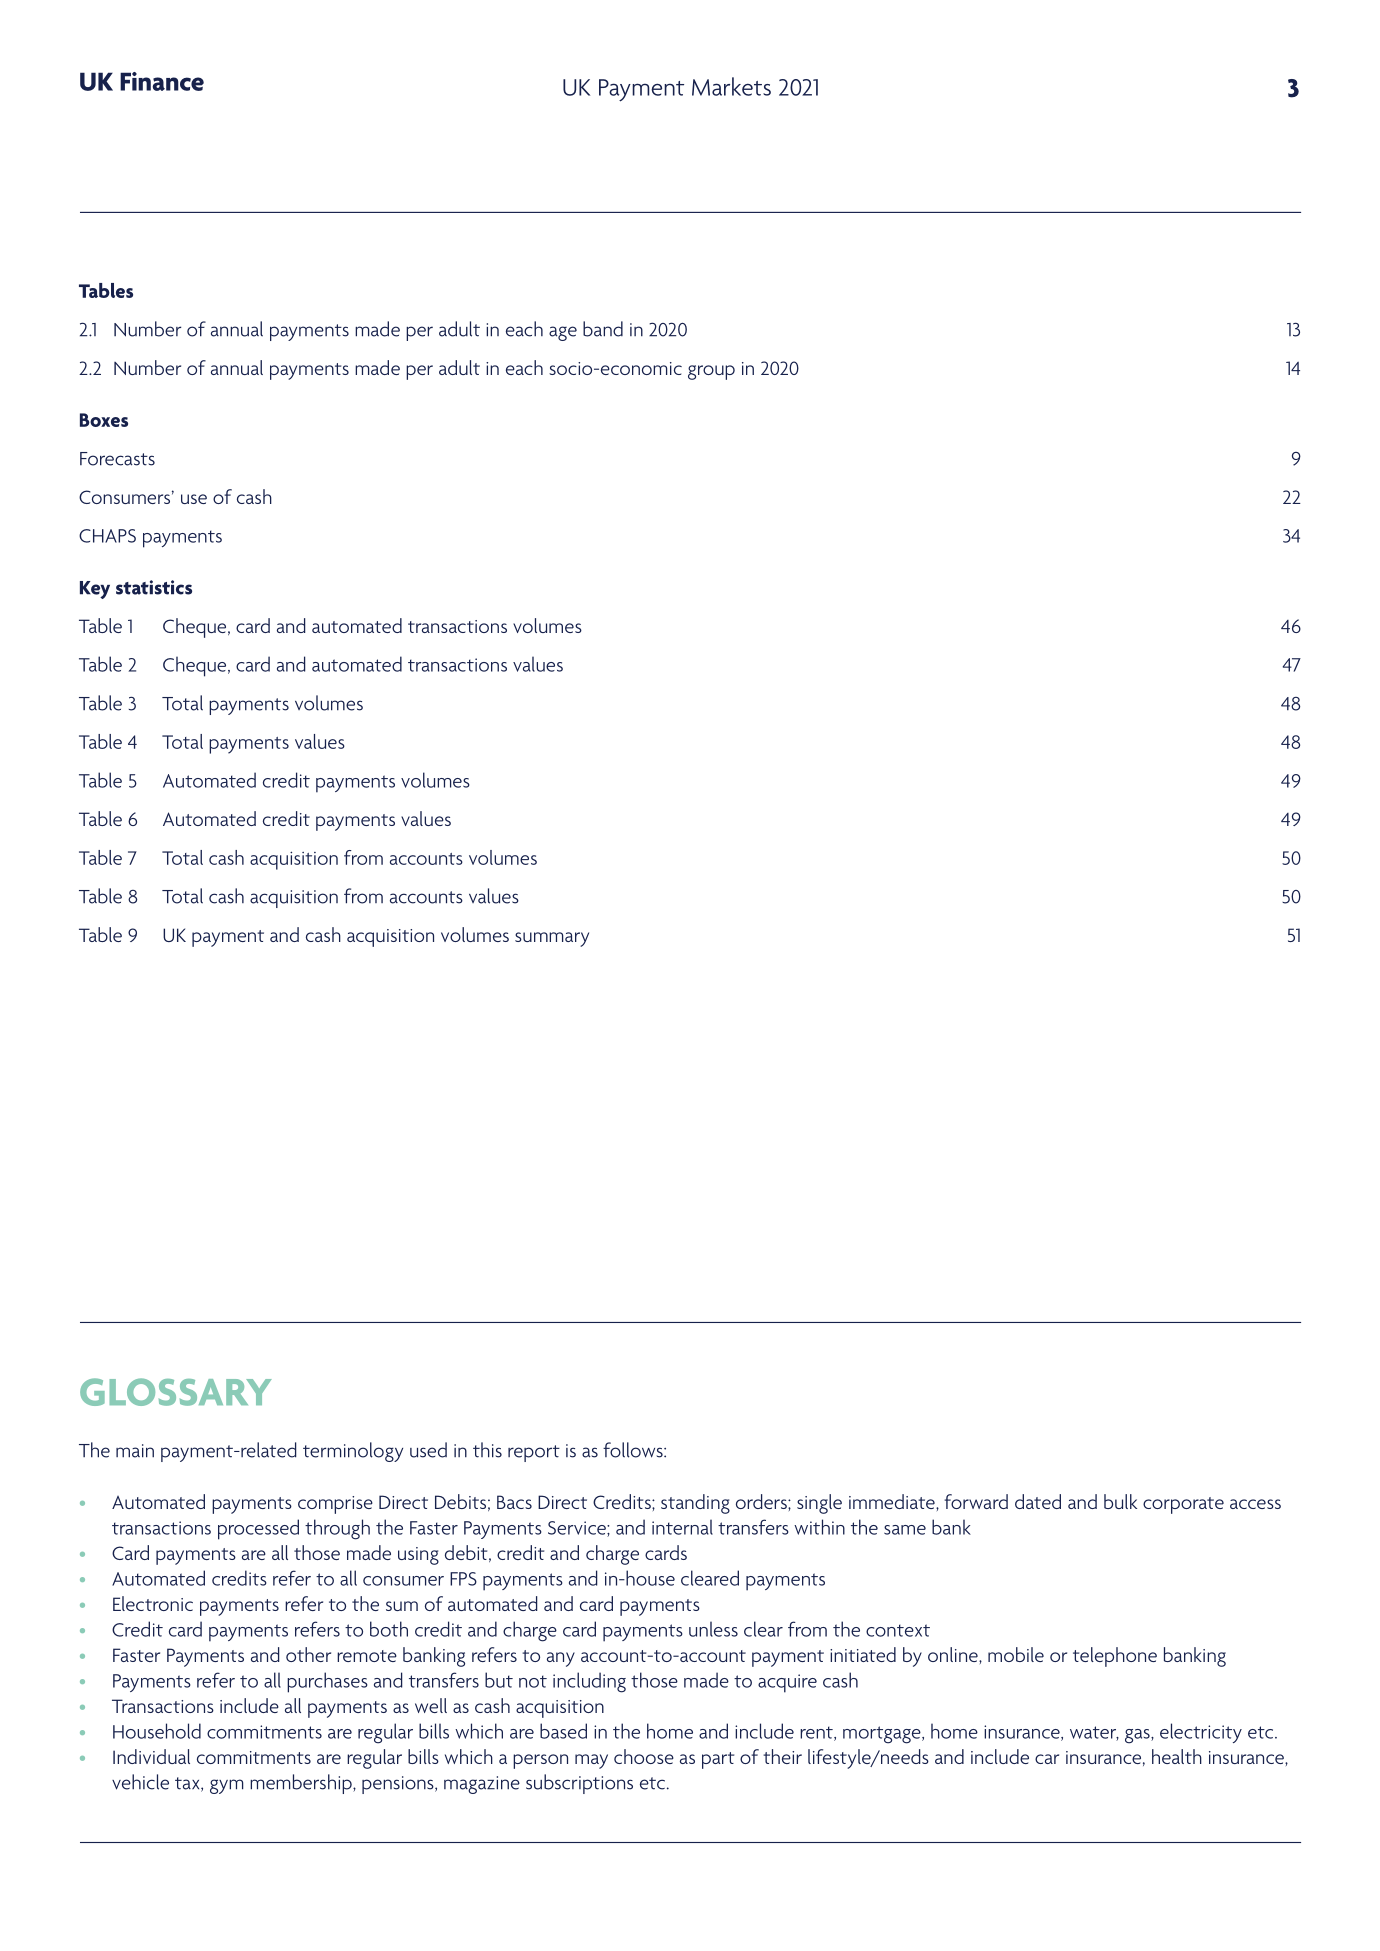 The height and width of the screenshot is (1951, 1380). What do you see at coordinates (552, 939) in the screenshot?
I see `summary` at bounding box center [552, 939].
